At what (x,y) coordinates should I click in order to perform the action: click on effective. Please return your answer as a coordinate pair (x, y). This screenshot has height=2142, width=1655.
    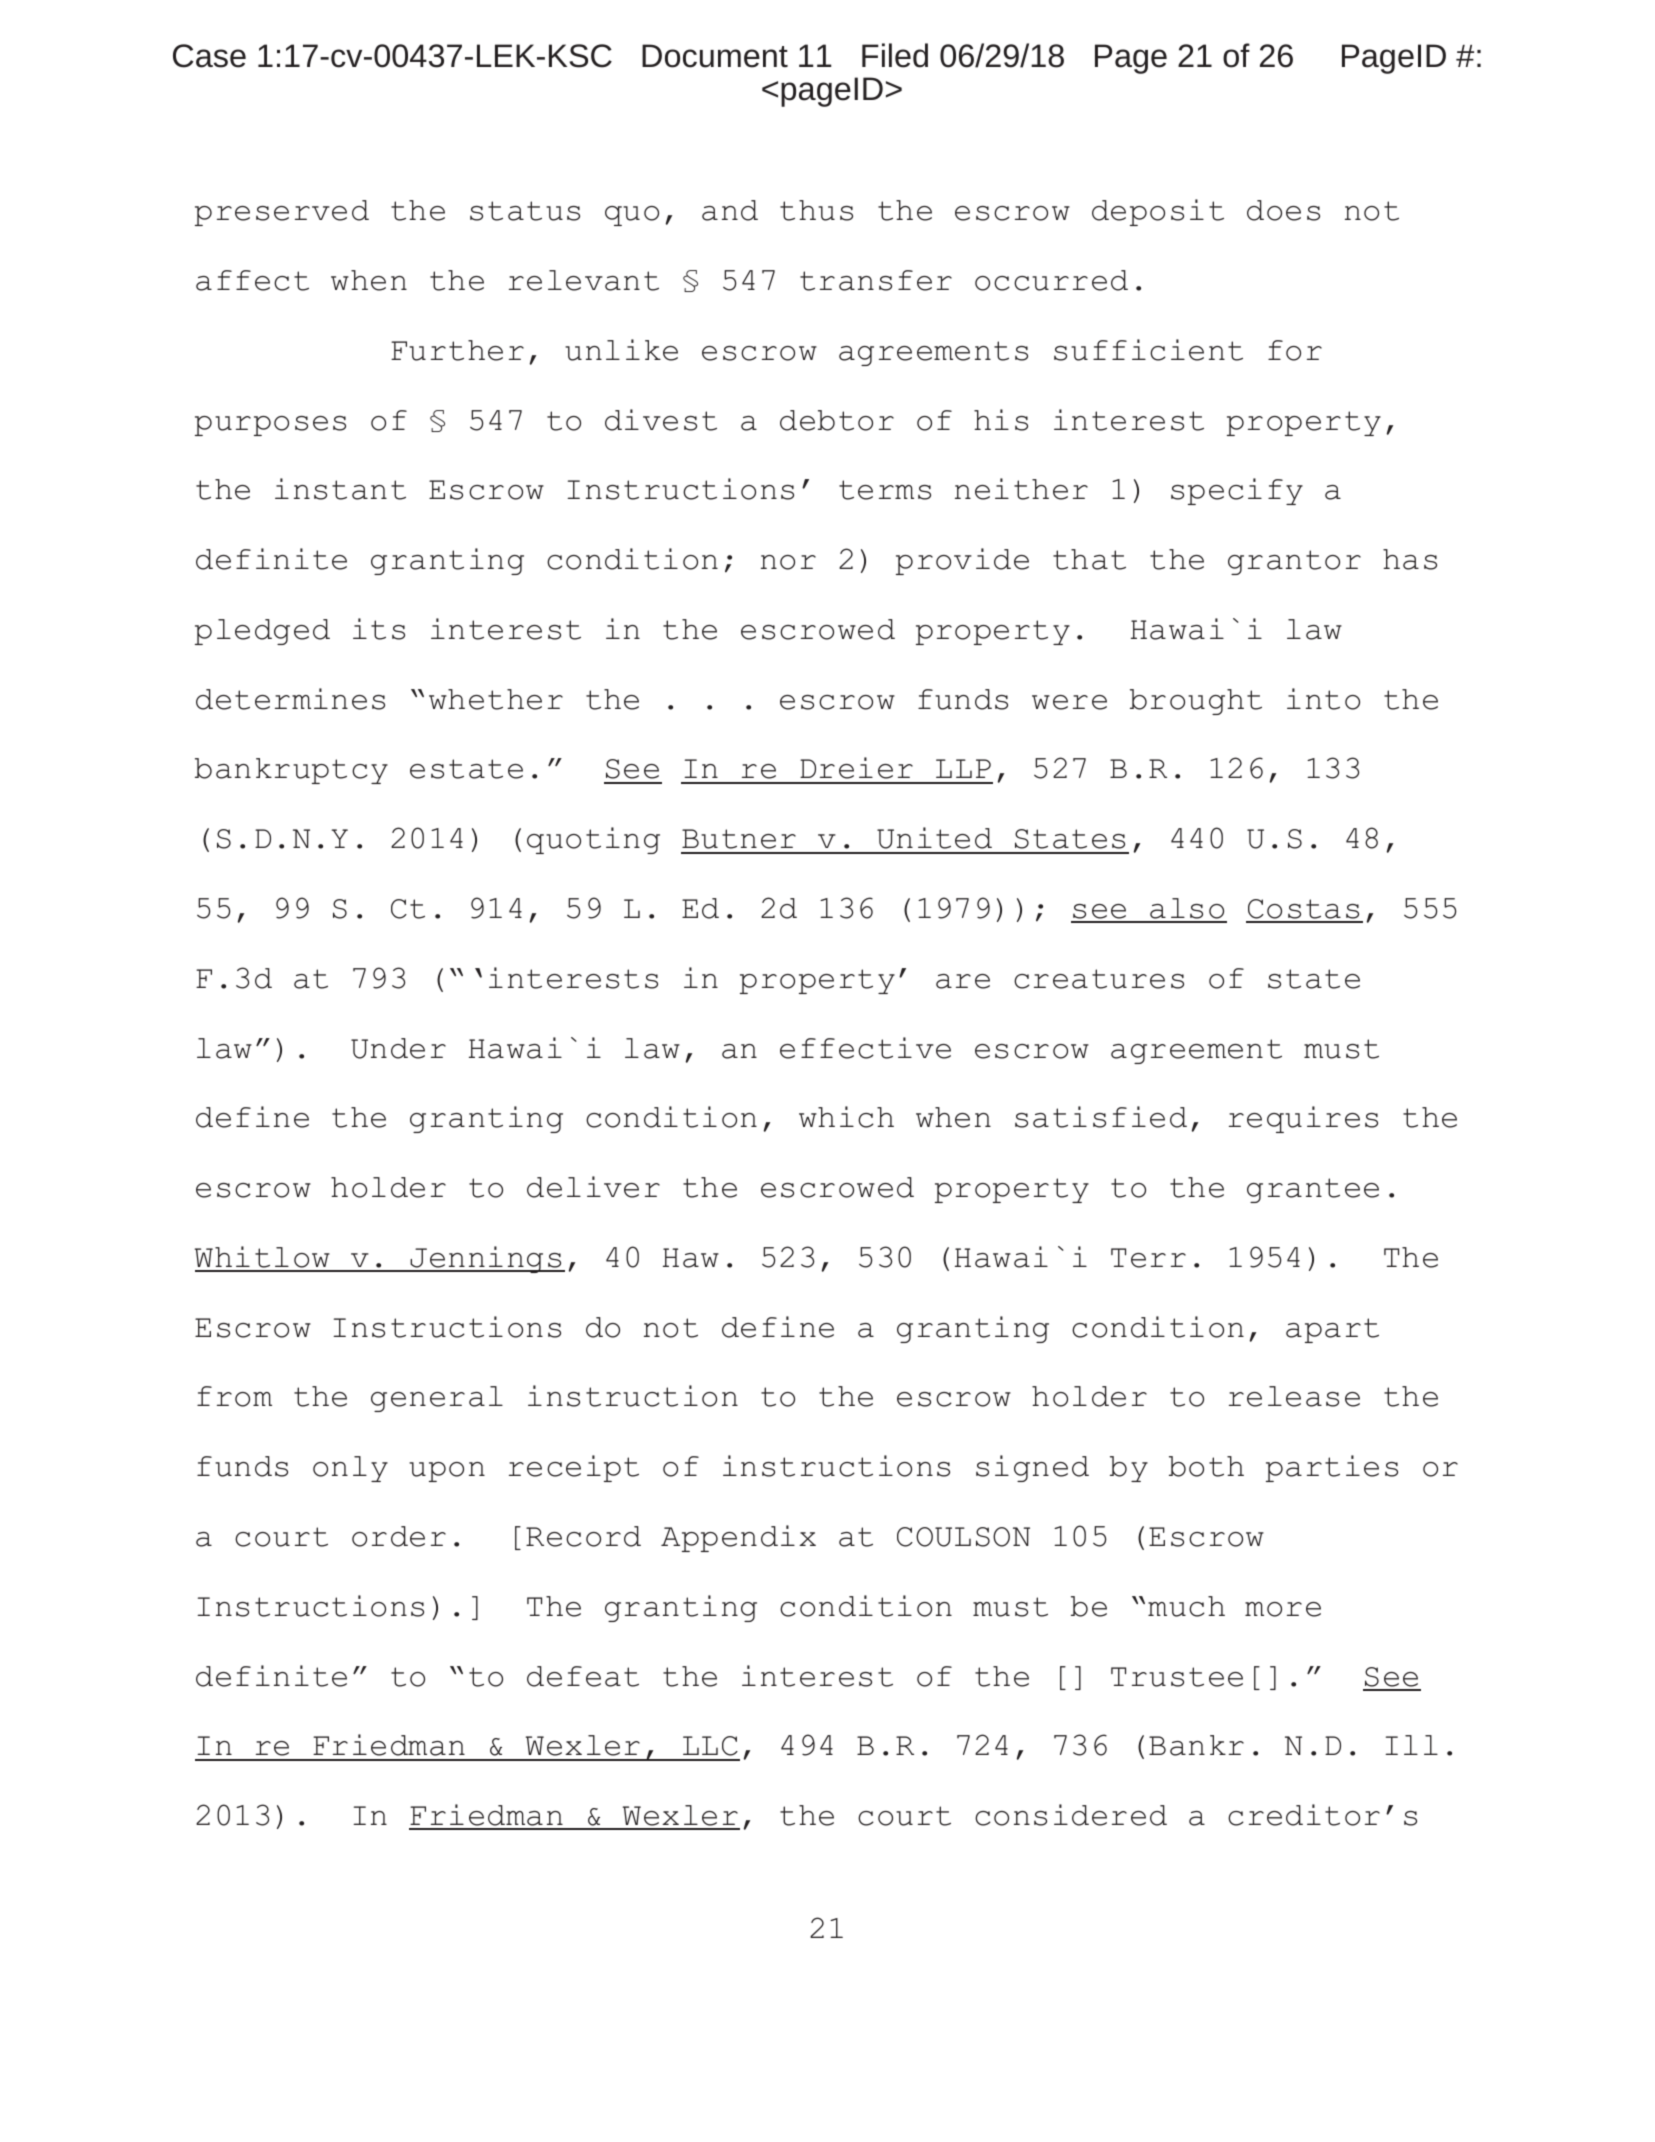
    Looking at the image, I should click on (865, 1048).
